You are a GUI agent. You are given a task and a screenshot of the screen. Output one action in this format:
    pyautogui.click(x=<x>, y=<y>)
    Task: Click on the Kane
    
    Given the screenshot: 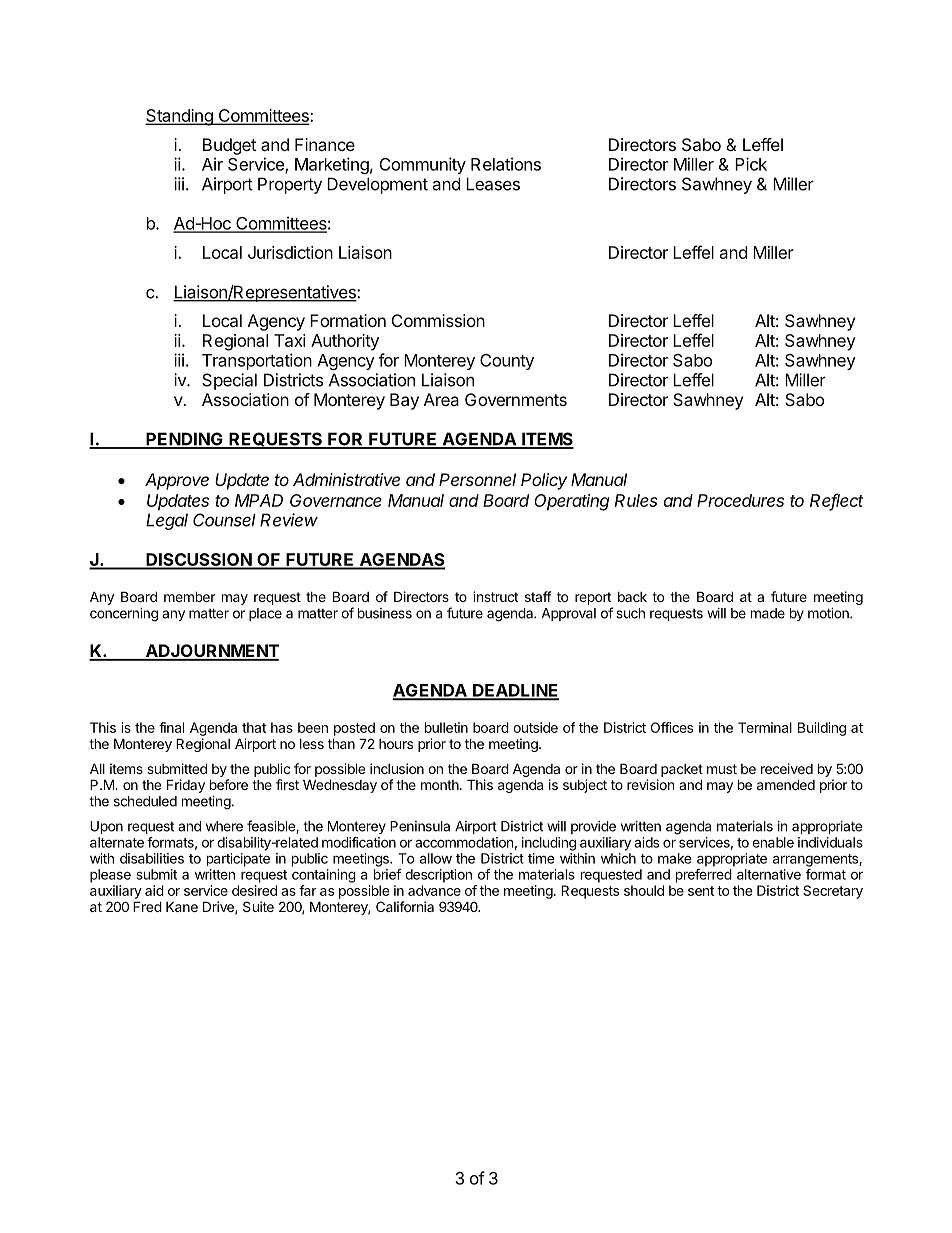 What is the action you would take?
    pyautogui.click(x=182, y=906)
